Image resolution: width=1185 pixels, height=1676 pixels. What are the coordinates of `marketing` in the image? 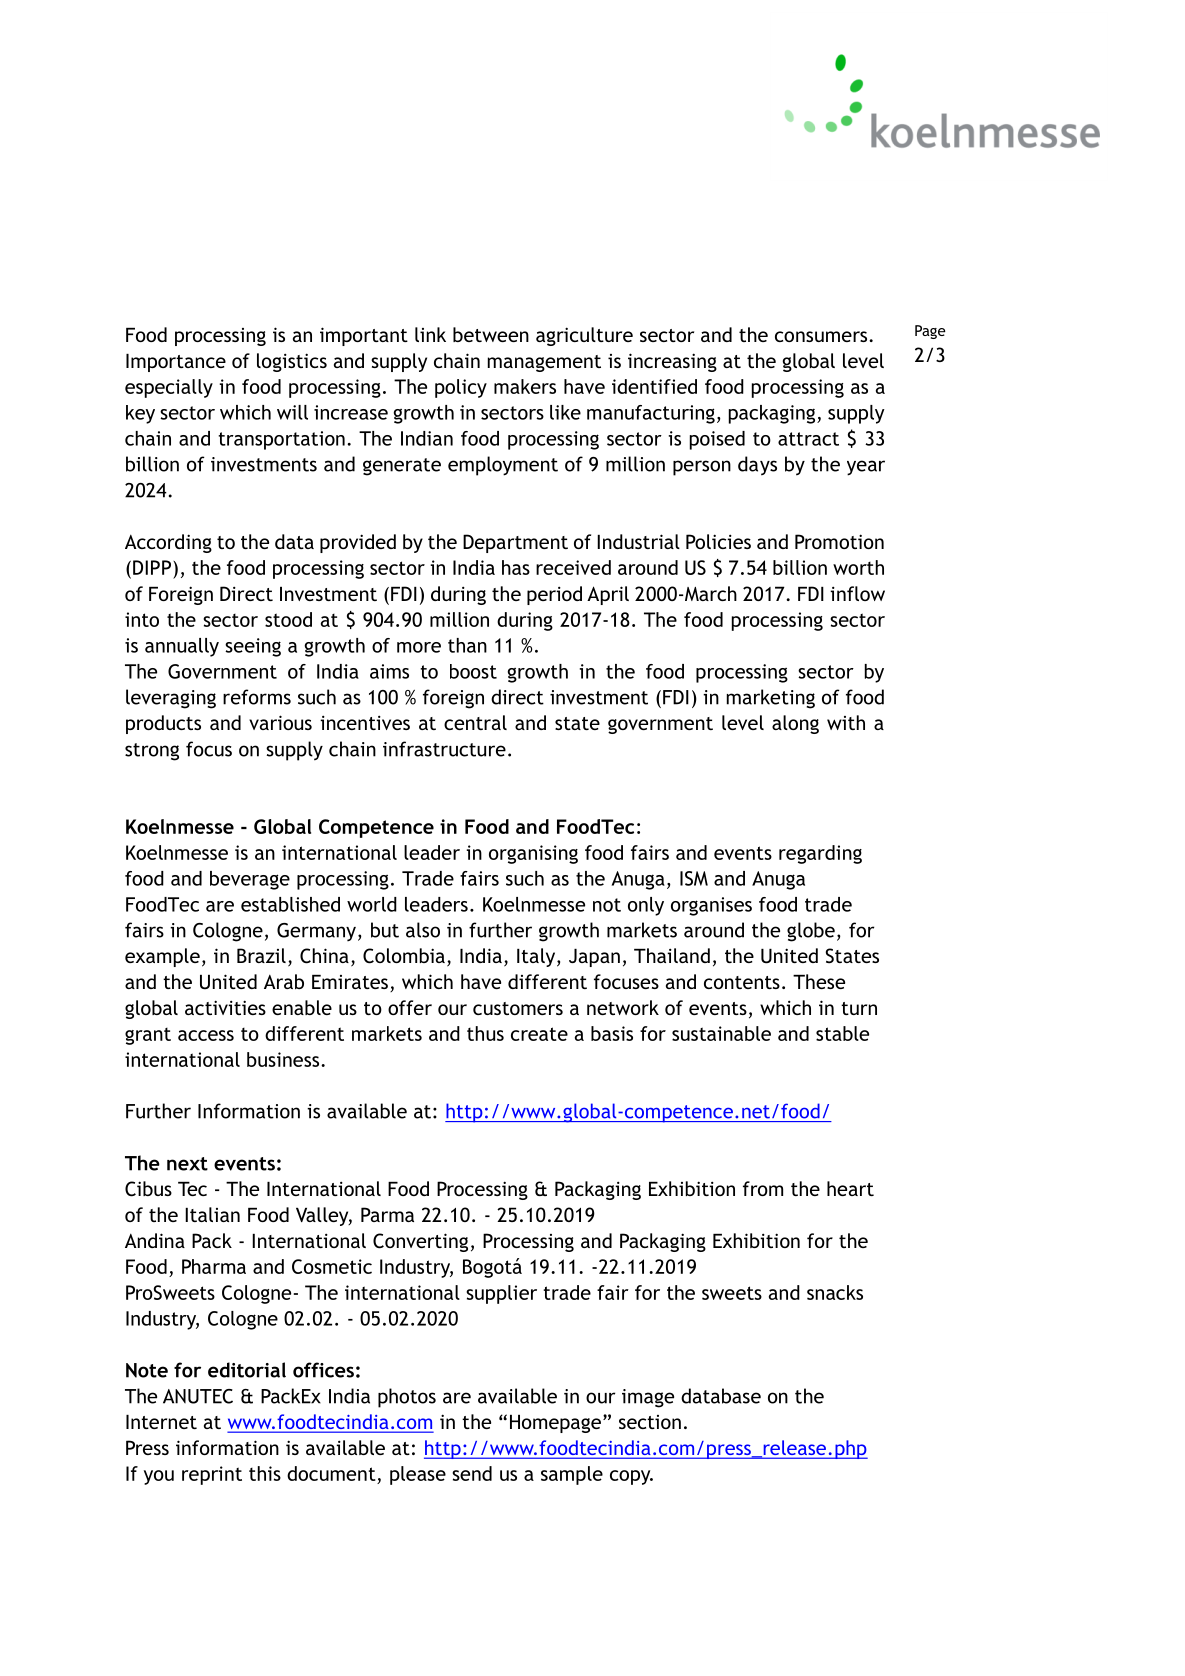 It's located at (771, 699).
